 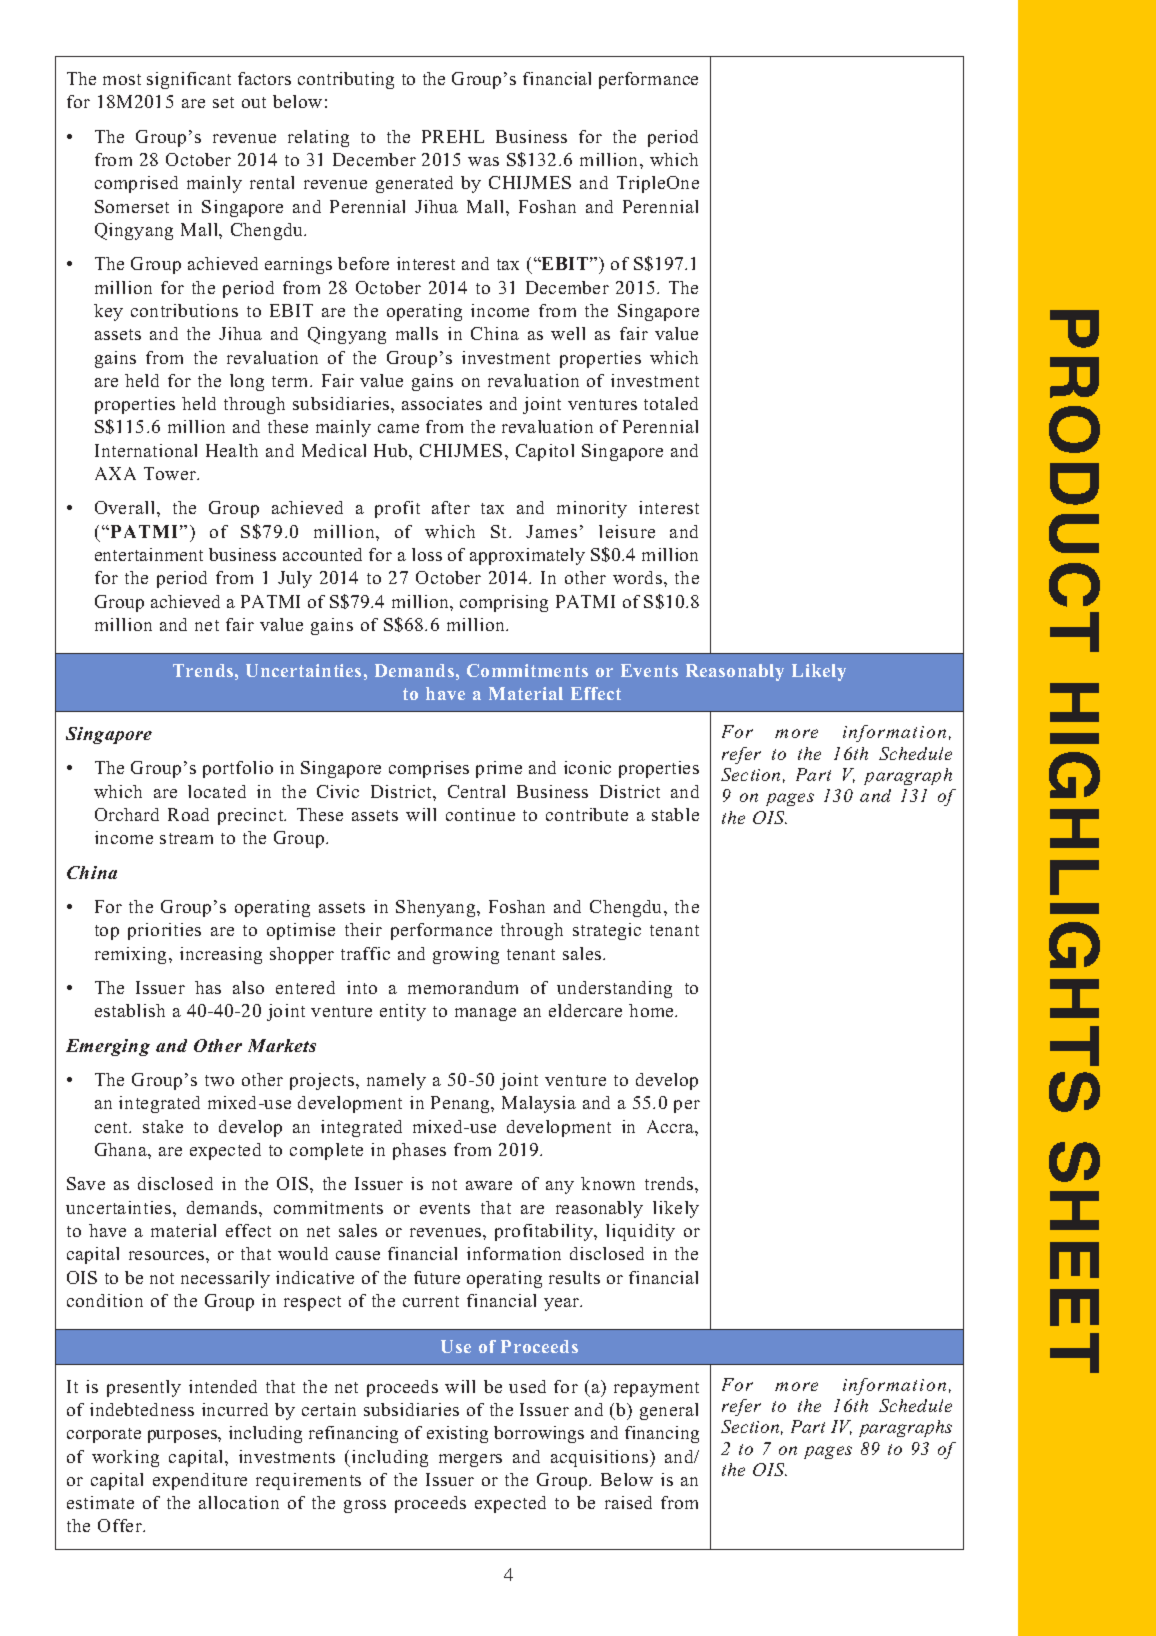 What do you see at coordinates (346, 80) in the screenshot?
I see `contributing` at bounding box center [346, 80].
